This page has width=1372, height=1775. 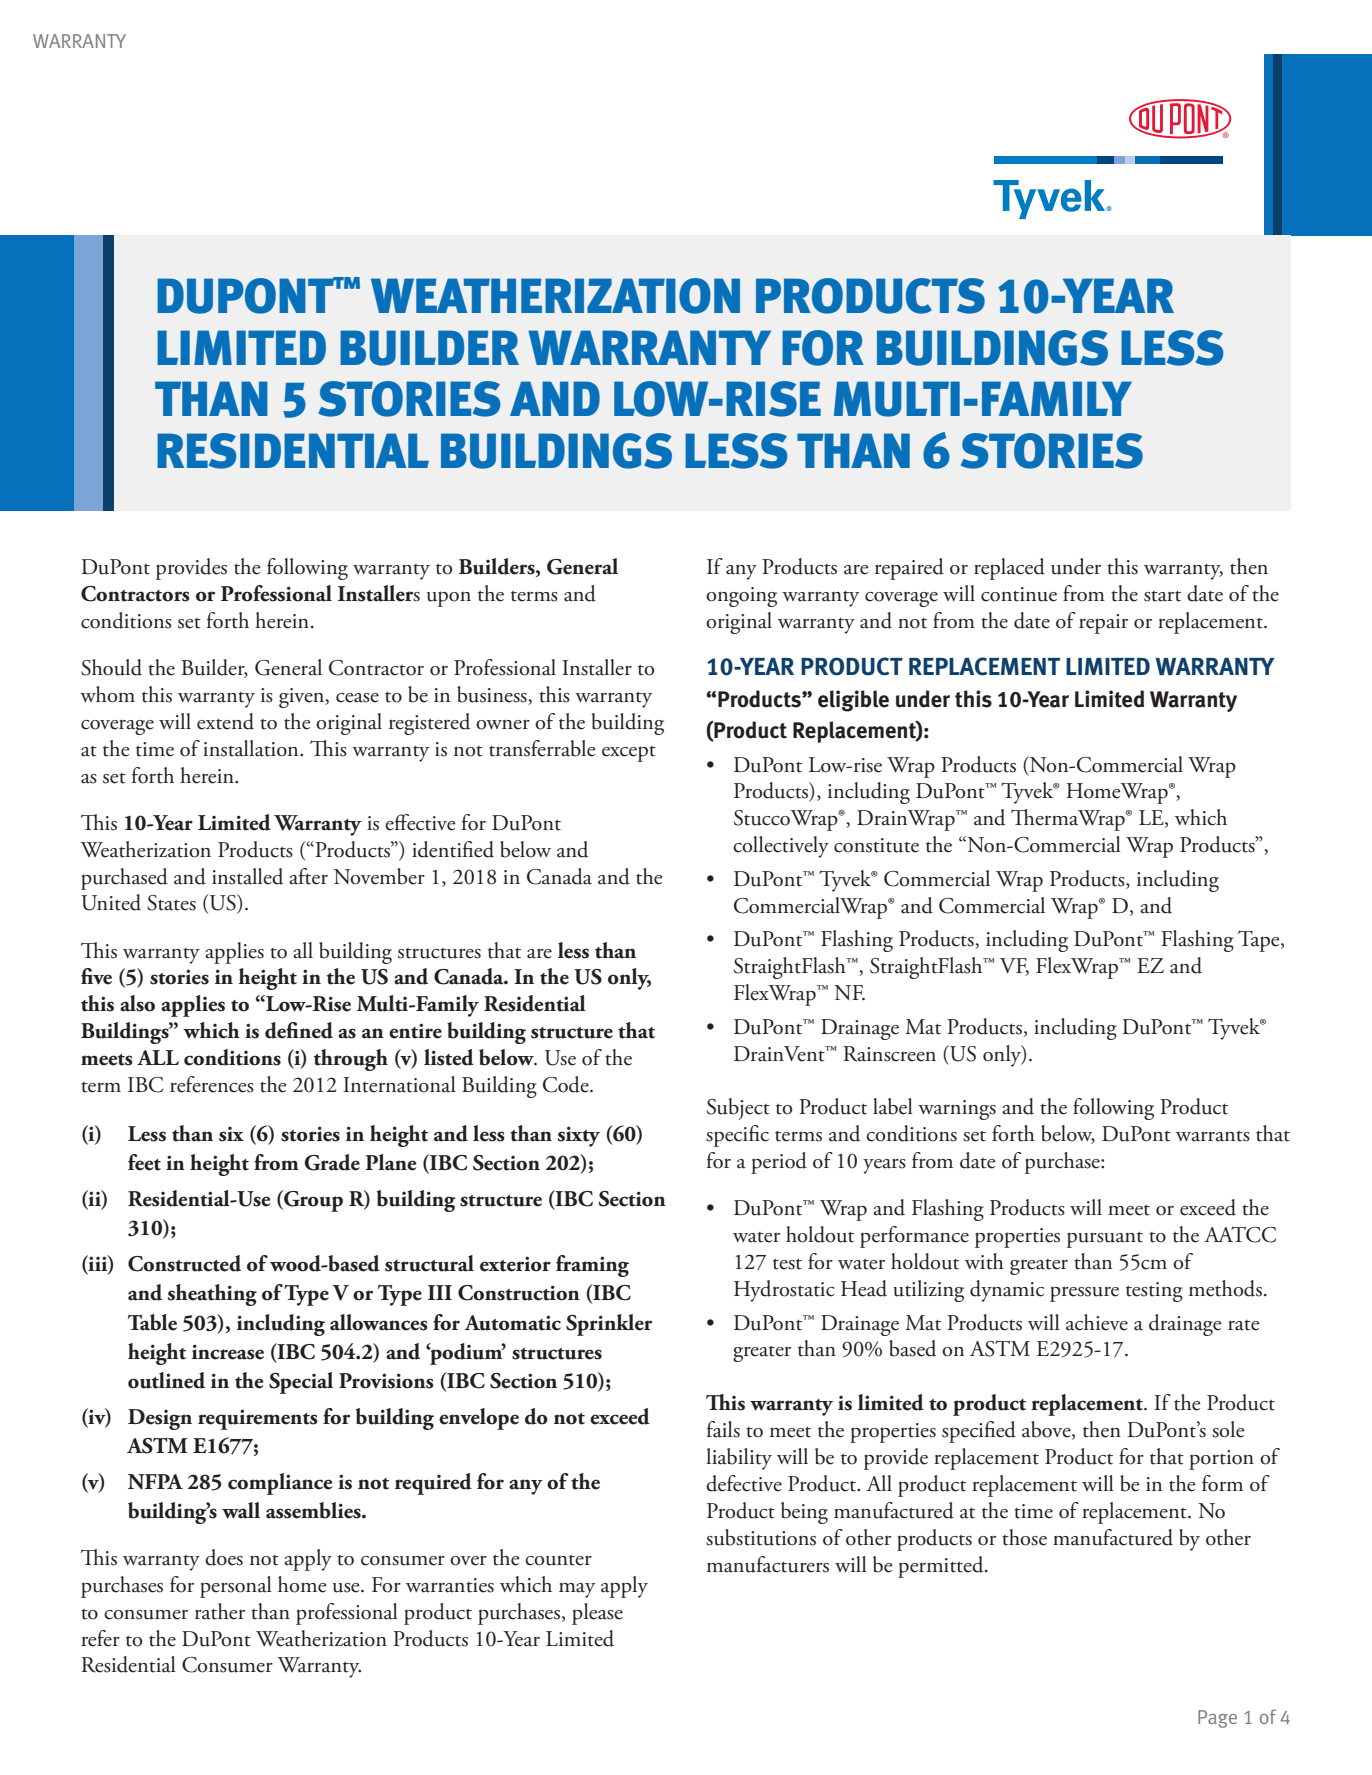 What do you see at coordinates (1260, 941) in the page?
I see `Tape` at bounding box center [1260, 941].
